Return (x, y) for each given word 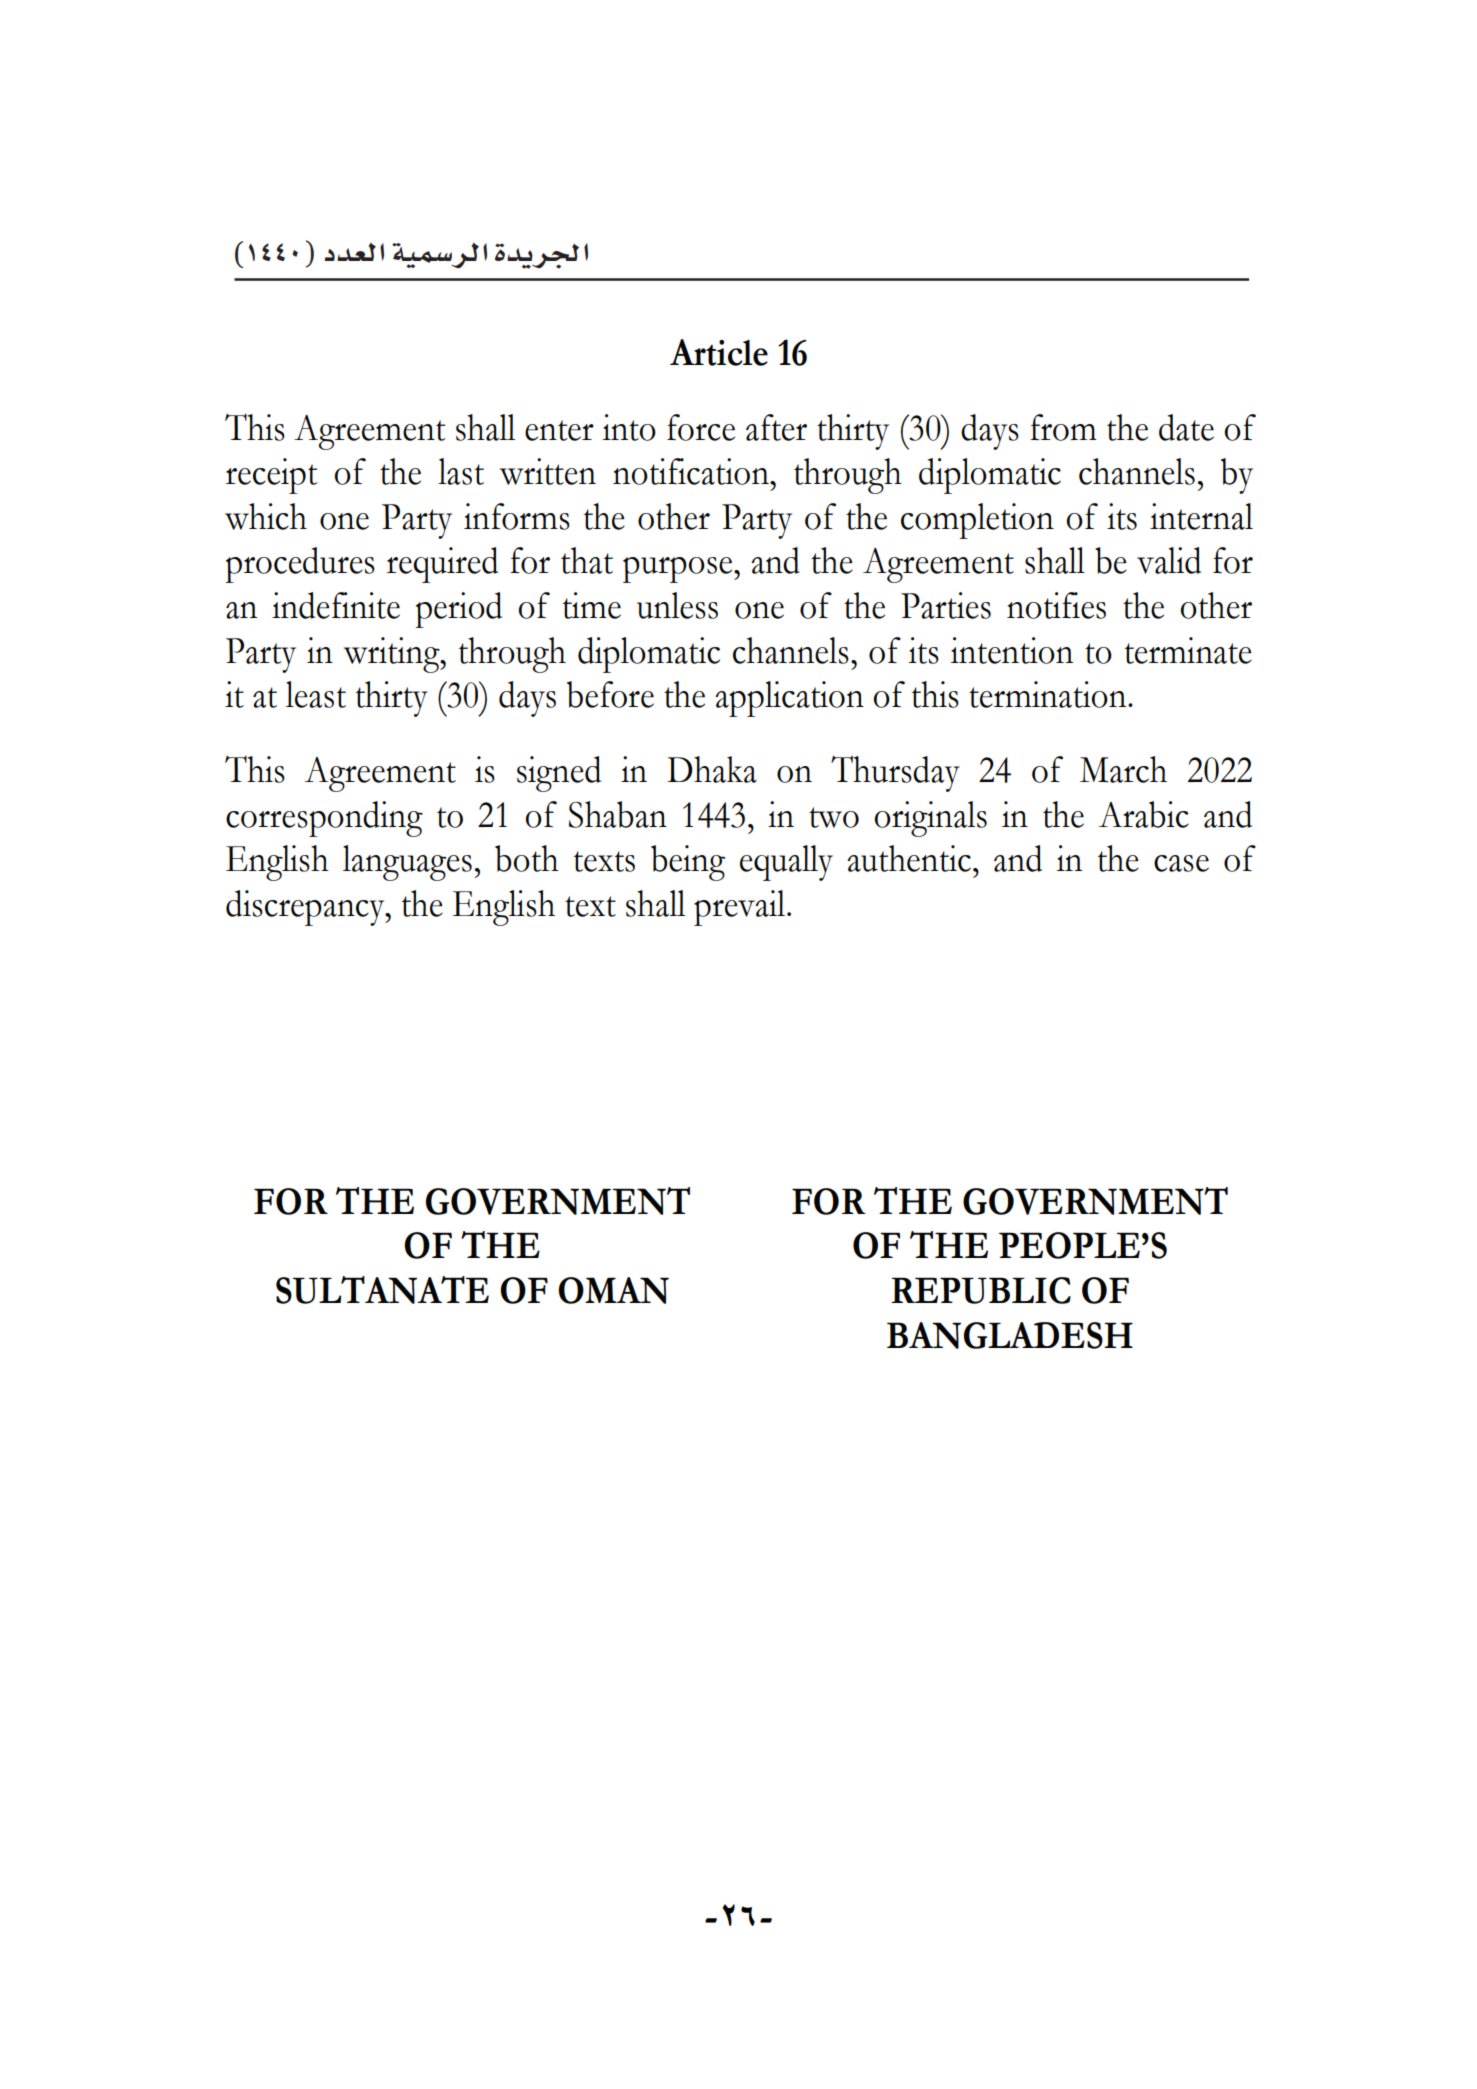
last (461, 471)
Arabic (1144, 814)
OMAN (613, 1290)
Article (719, 352)
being (688, 863)
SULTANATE (382, 1290)
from (1063, 427)
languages (407, 863)
